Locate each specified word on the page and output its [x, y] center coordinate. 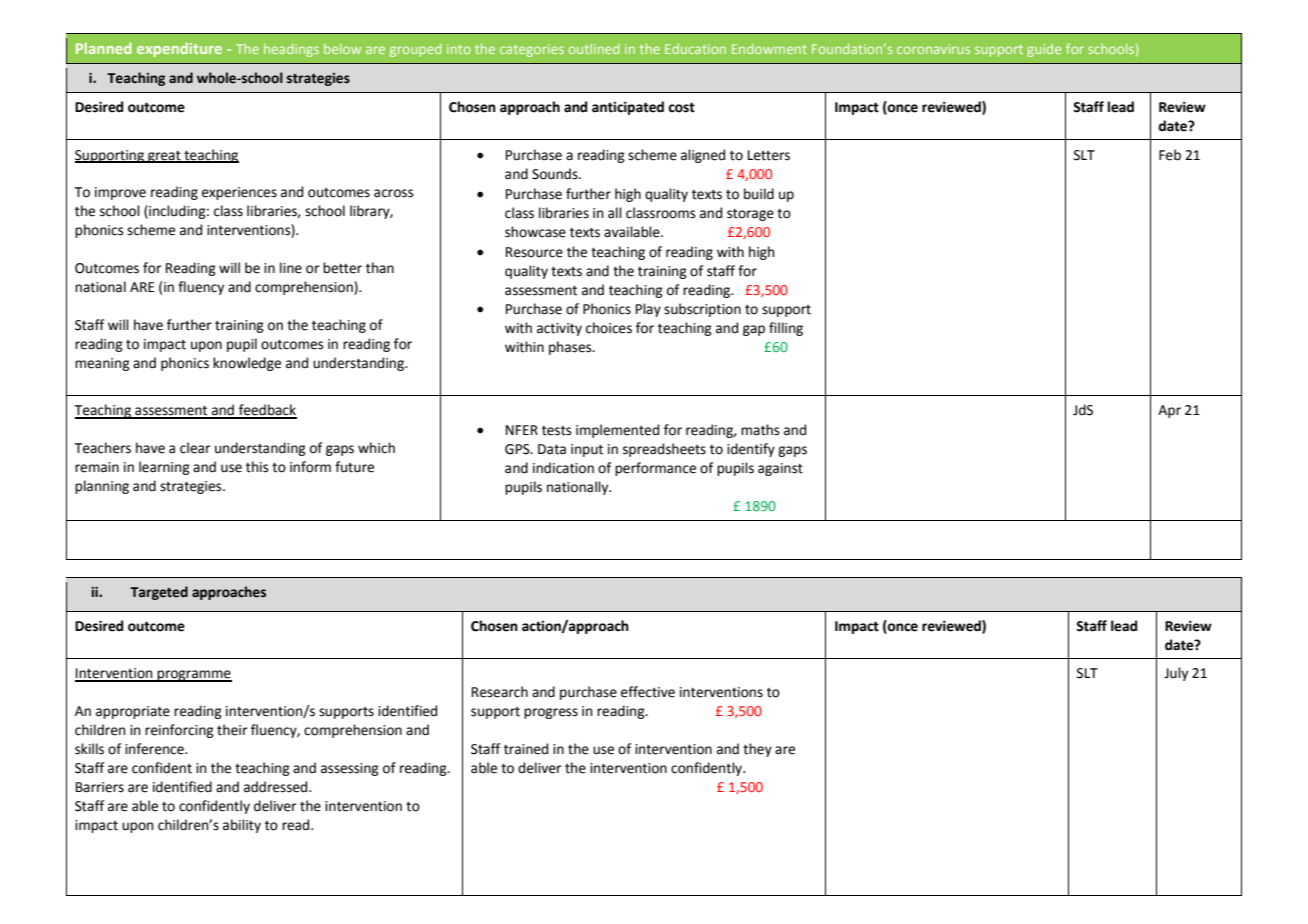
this [257, 467]
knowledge [247, 364]
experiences [239, 193]
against [780, 469]
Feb [1170, 155]
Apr [1169, 411]
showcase [535, 232]
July [1176, 674]
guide [1044, 50]
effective [648, 692]
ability [242, 826]
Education [695, 49]
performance [655, 469]
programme [194, 676]
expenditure [179, 49]
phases [571, 348]
